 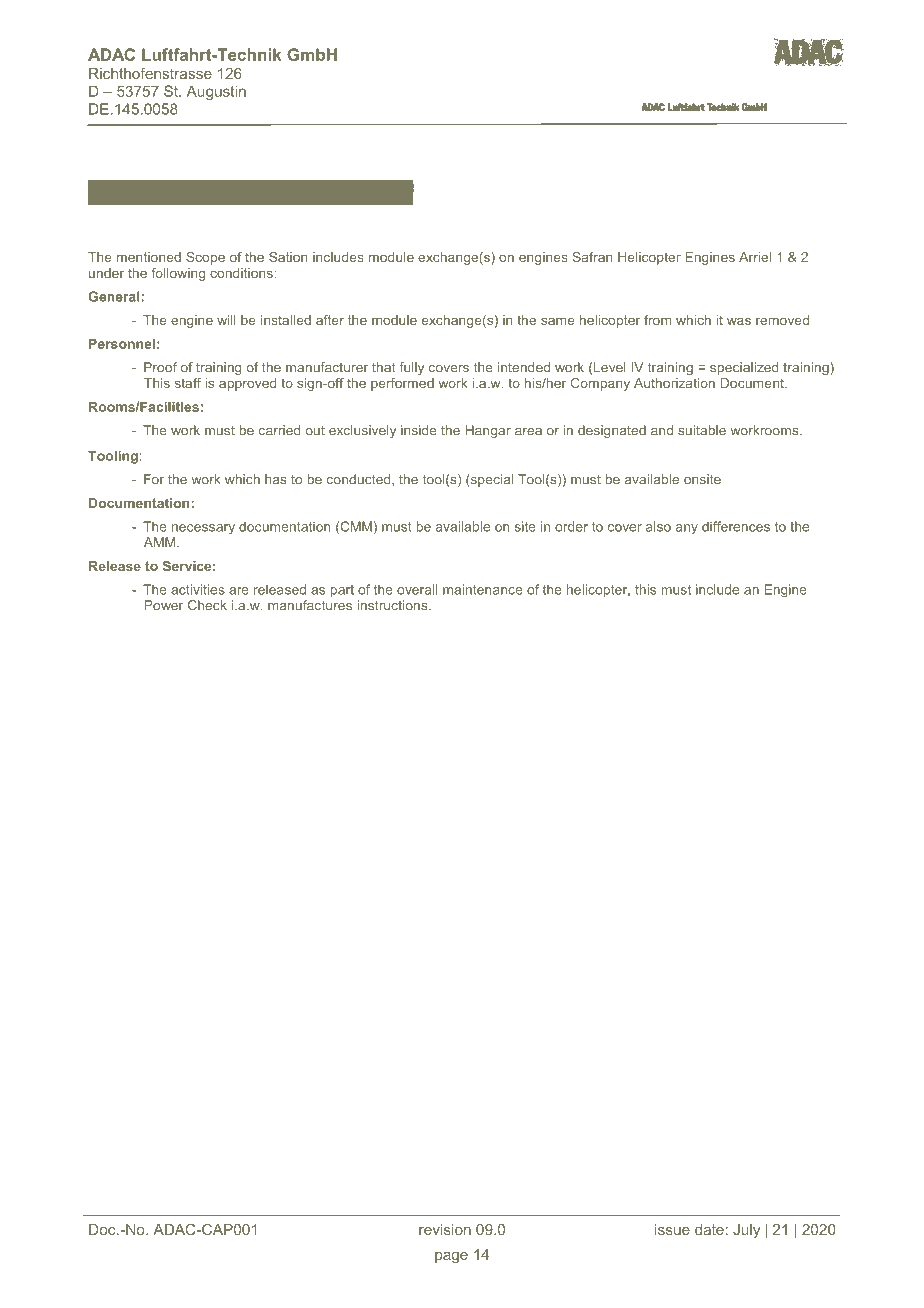 What do you see at coordinates (702, 430) in the screenshot?
I see `suitable` at bounding box center [702, 430].
